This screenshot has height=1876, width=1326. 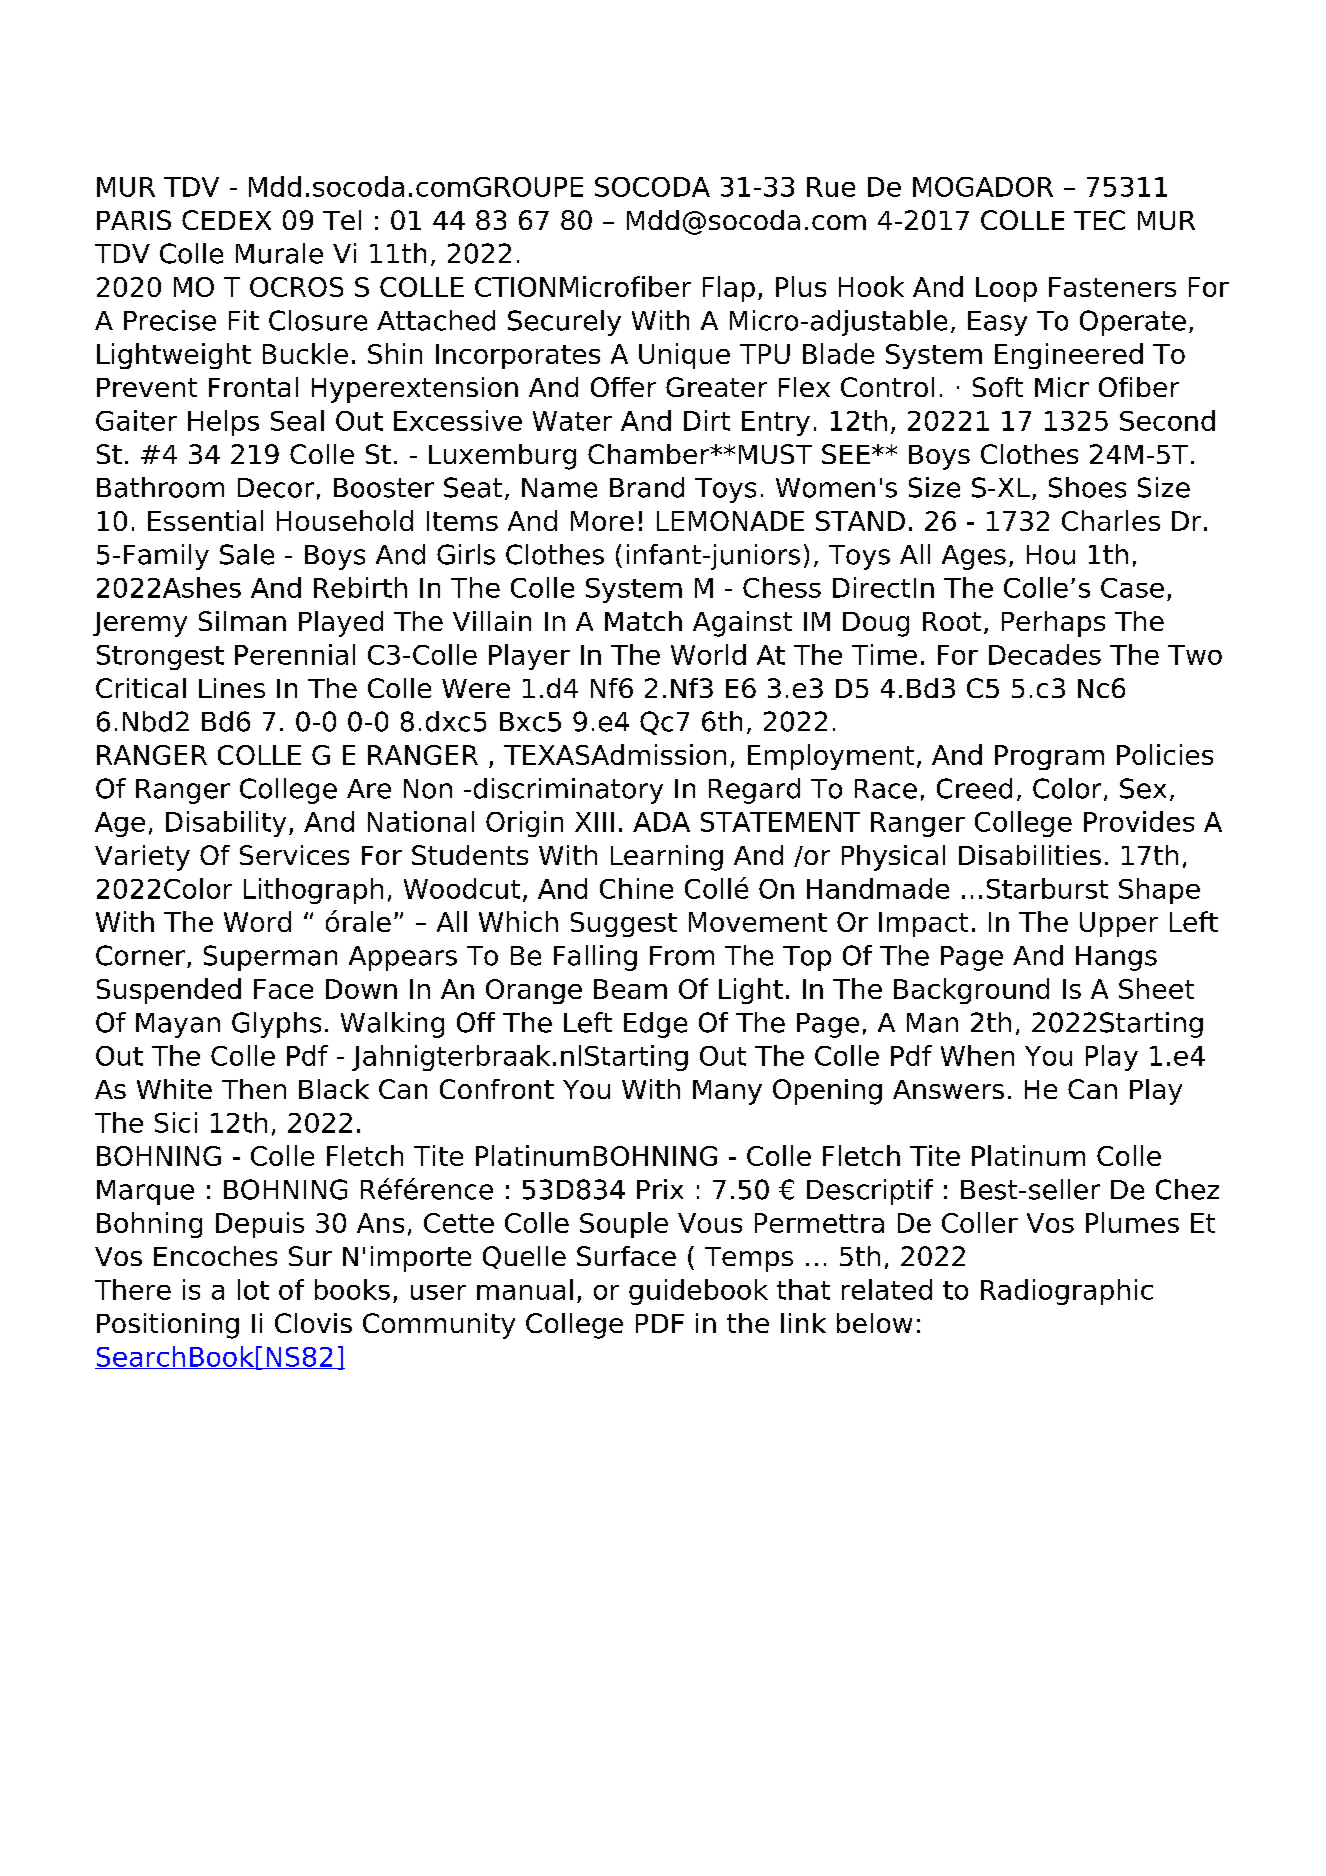 What do you see at coordinates (643, 621) in the screenshot?
I see `Match` at bounding box center [643, 621].
